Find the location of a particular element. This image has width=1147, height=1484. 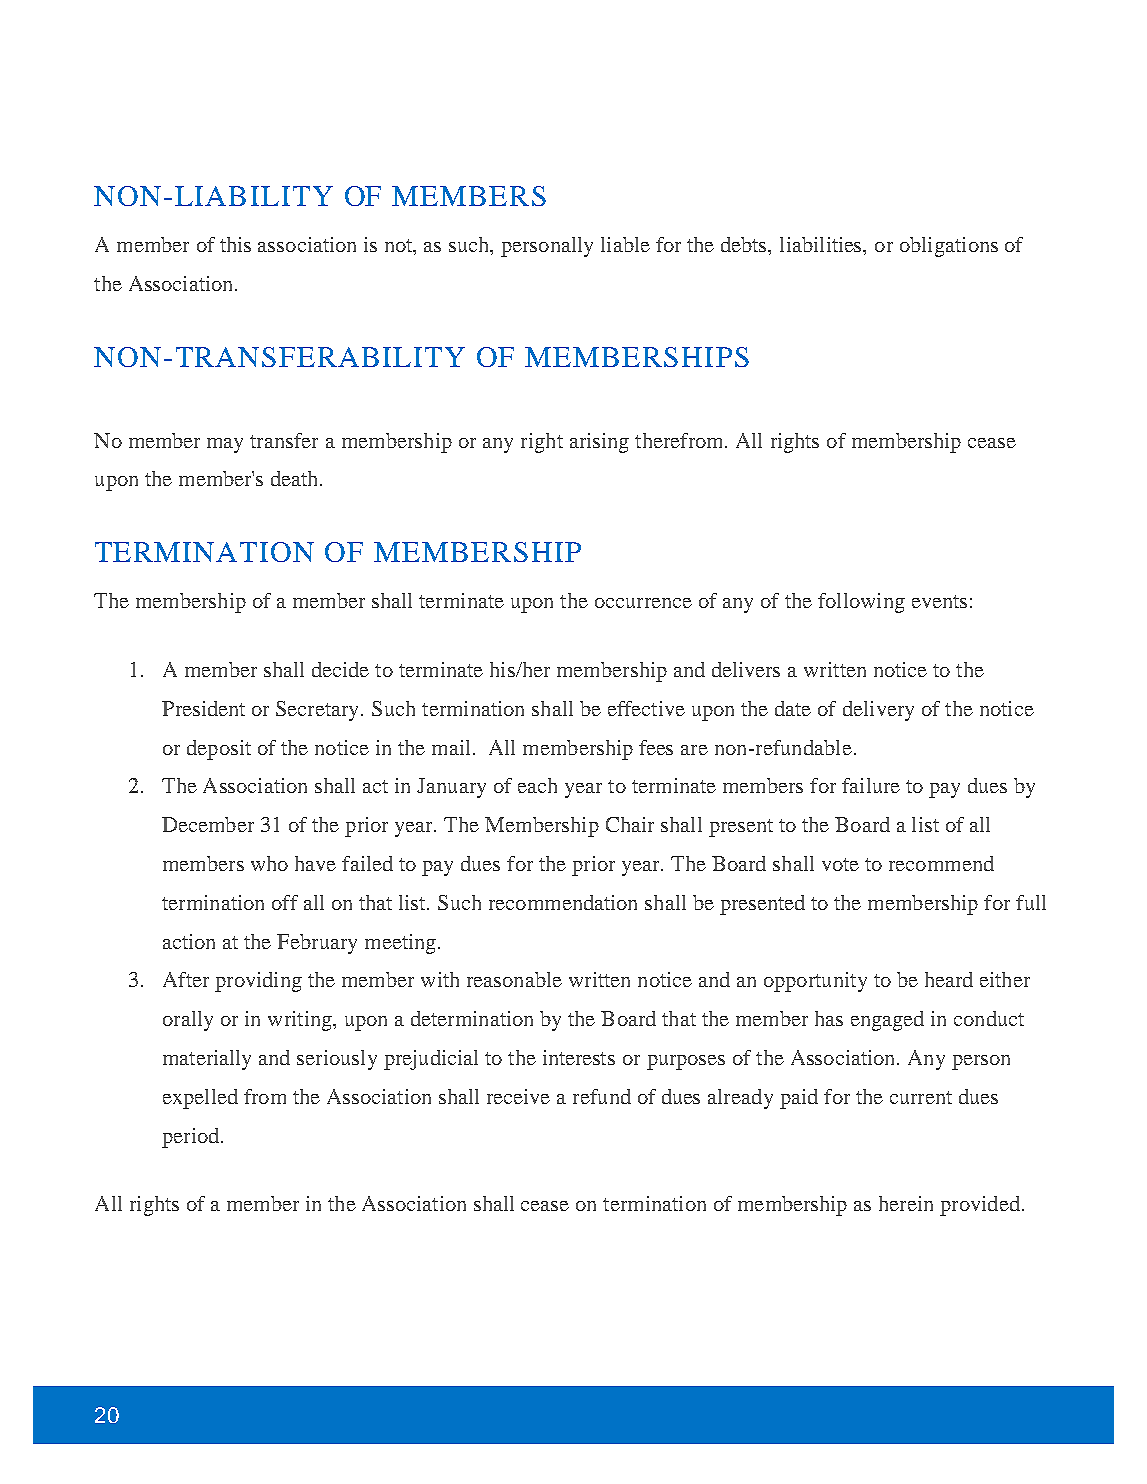

receive is located at coordinates (518, 1096).
